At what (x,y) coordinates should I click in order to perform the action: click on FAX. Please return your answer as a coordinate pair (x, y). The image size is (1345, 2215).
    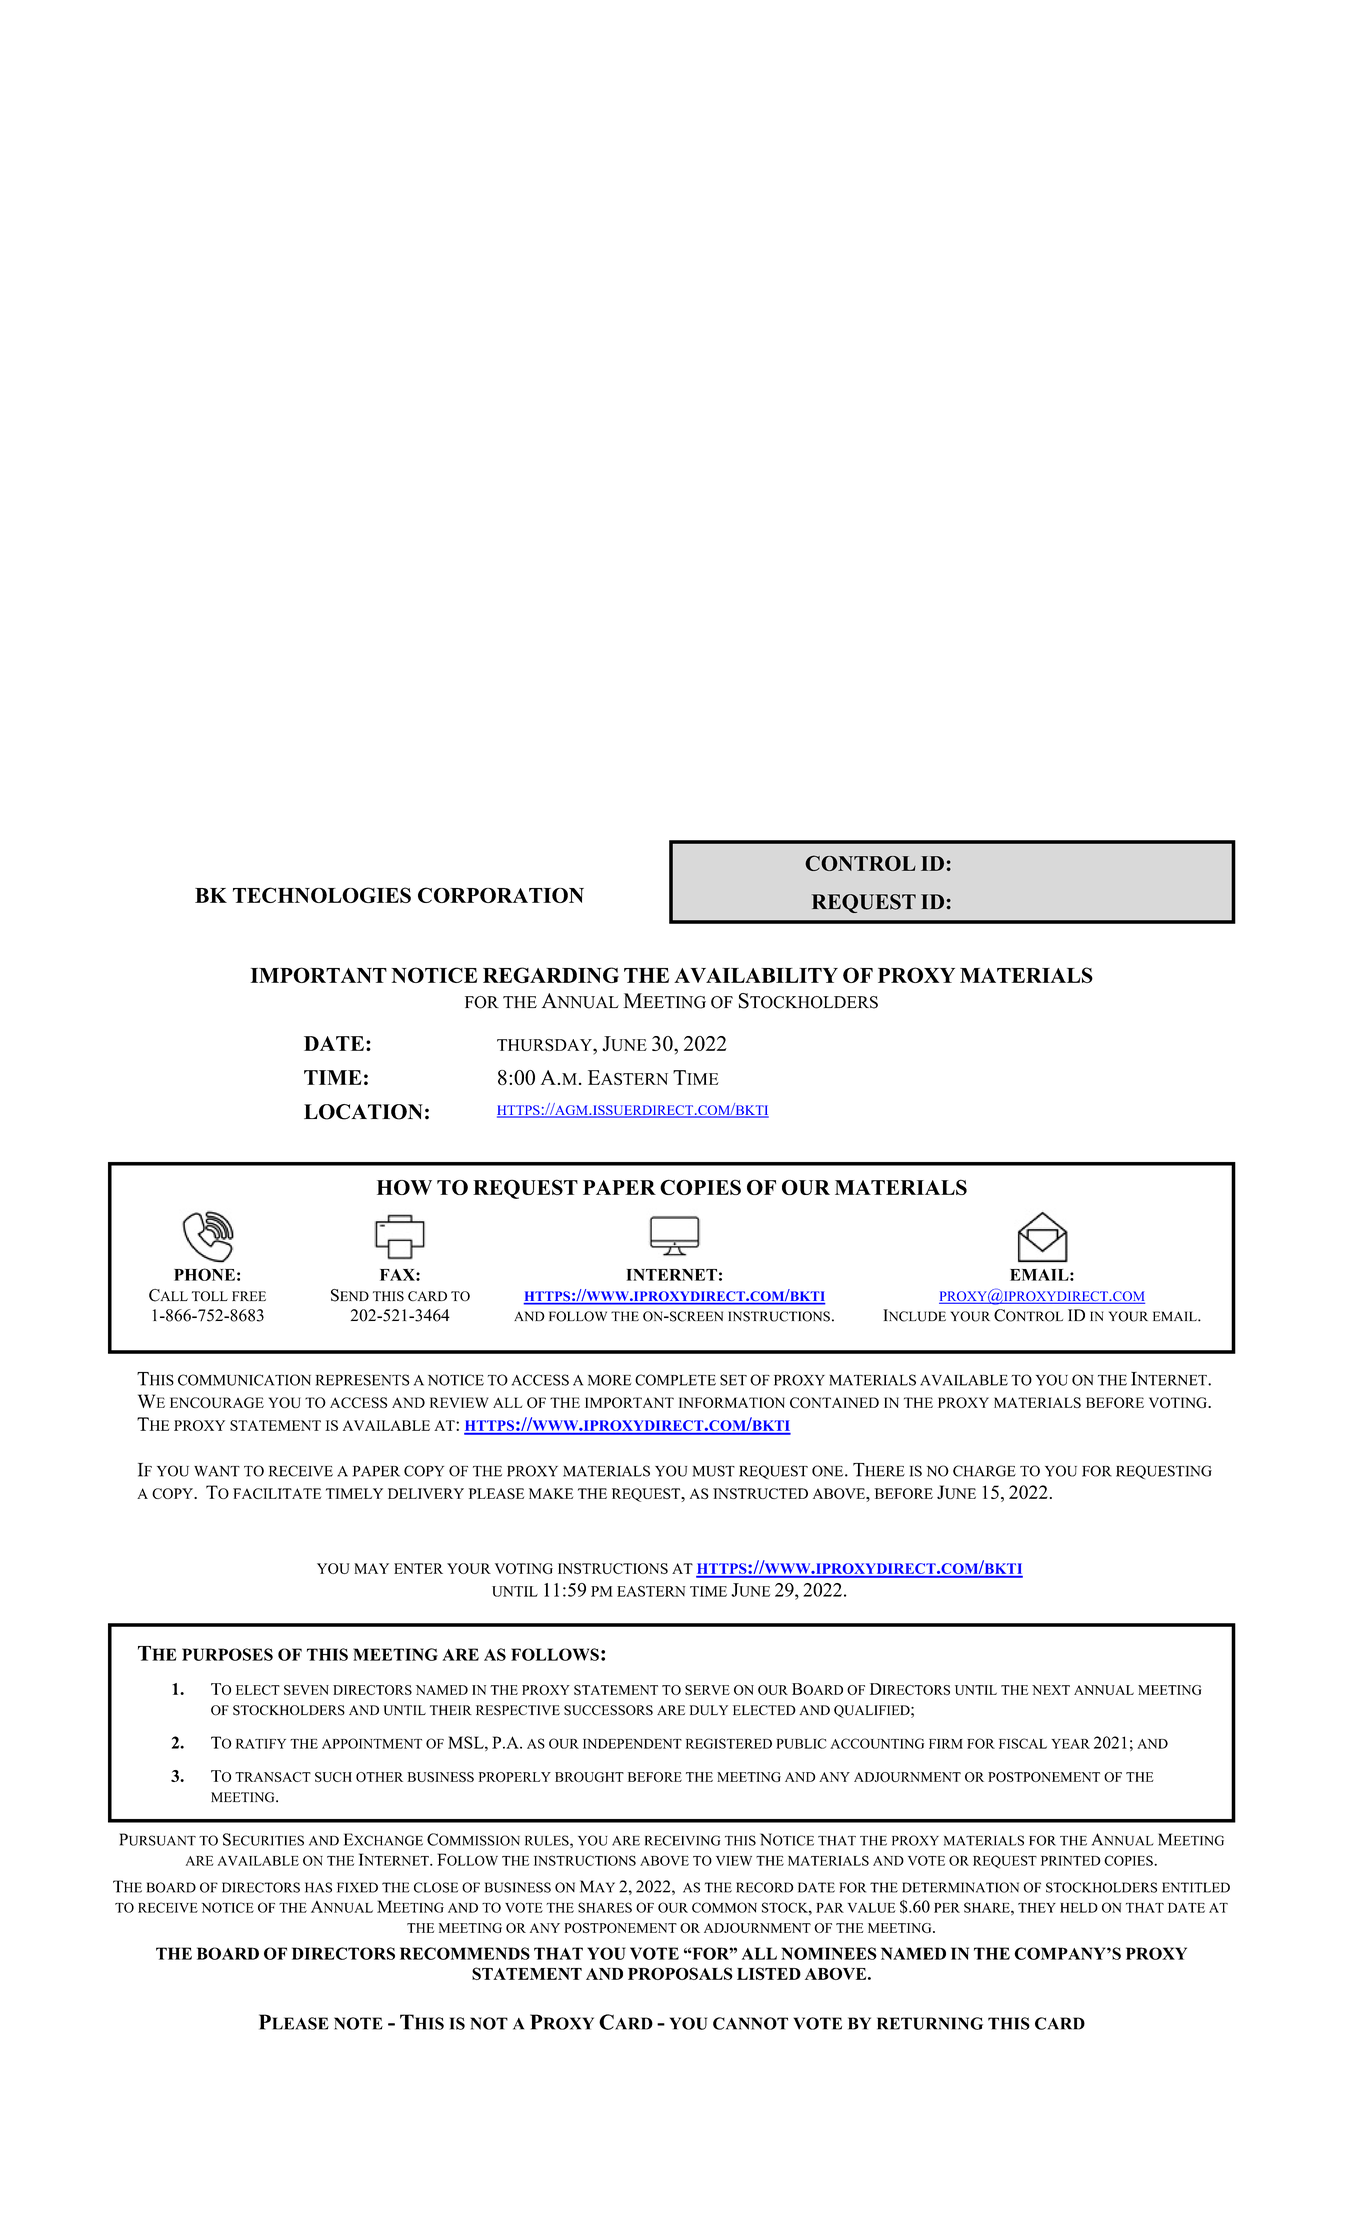
    Looking at the image, I should click on (398, 1275).
